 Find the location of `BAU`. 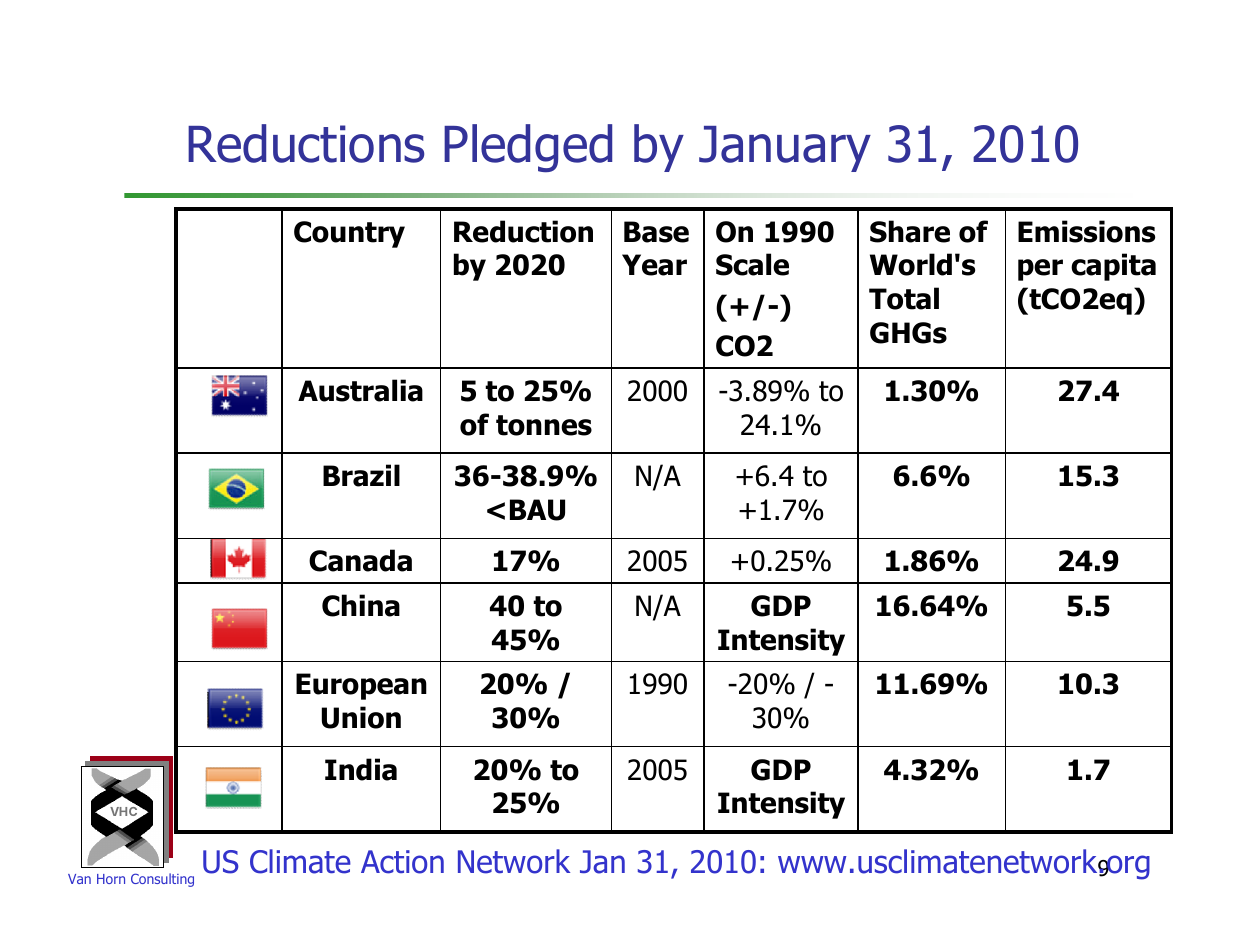

BAU is located at coordinates (537, 510).
